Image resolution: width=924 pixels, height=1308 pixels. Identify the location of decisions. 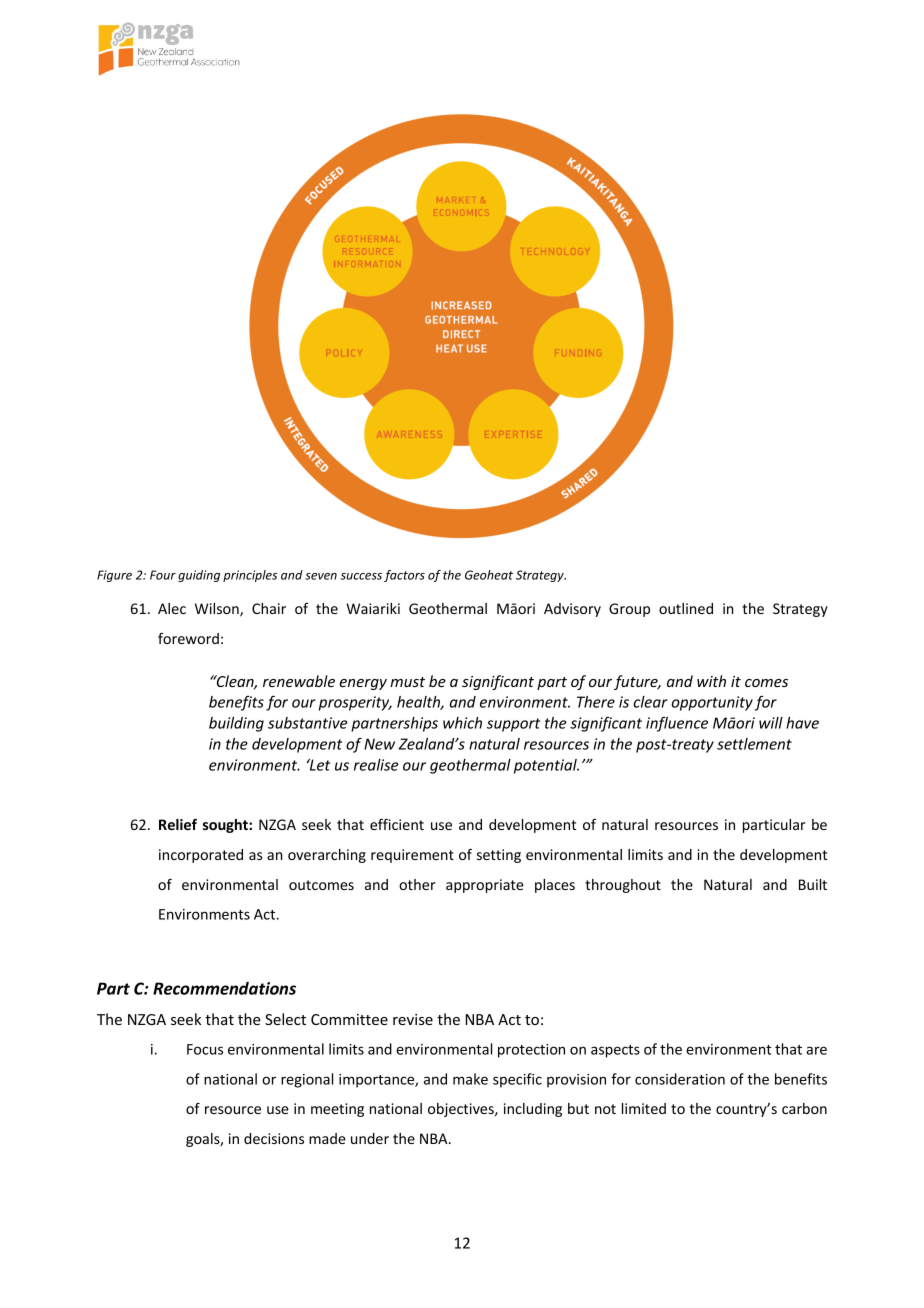
(274, 1138).
